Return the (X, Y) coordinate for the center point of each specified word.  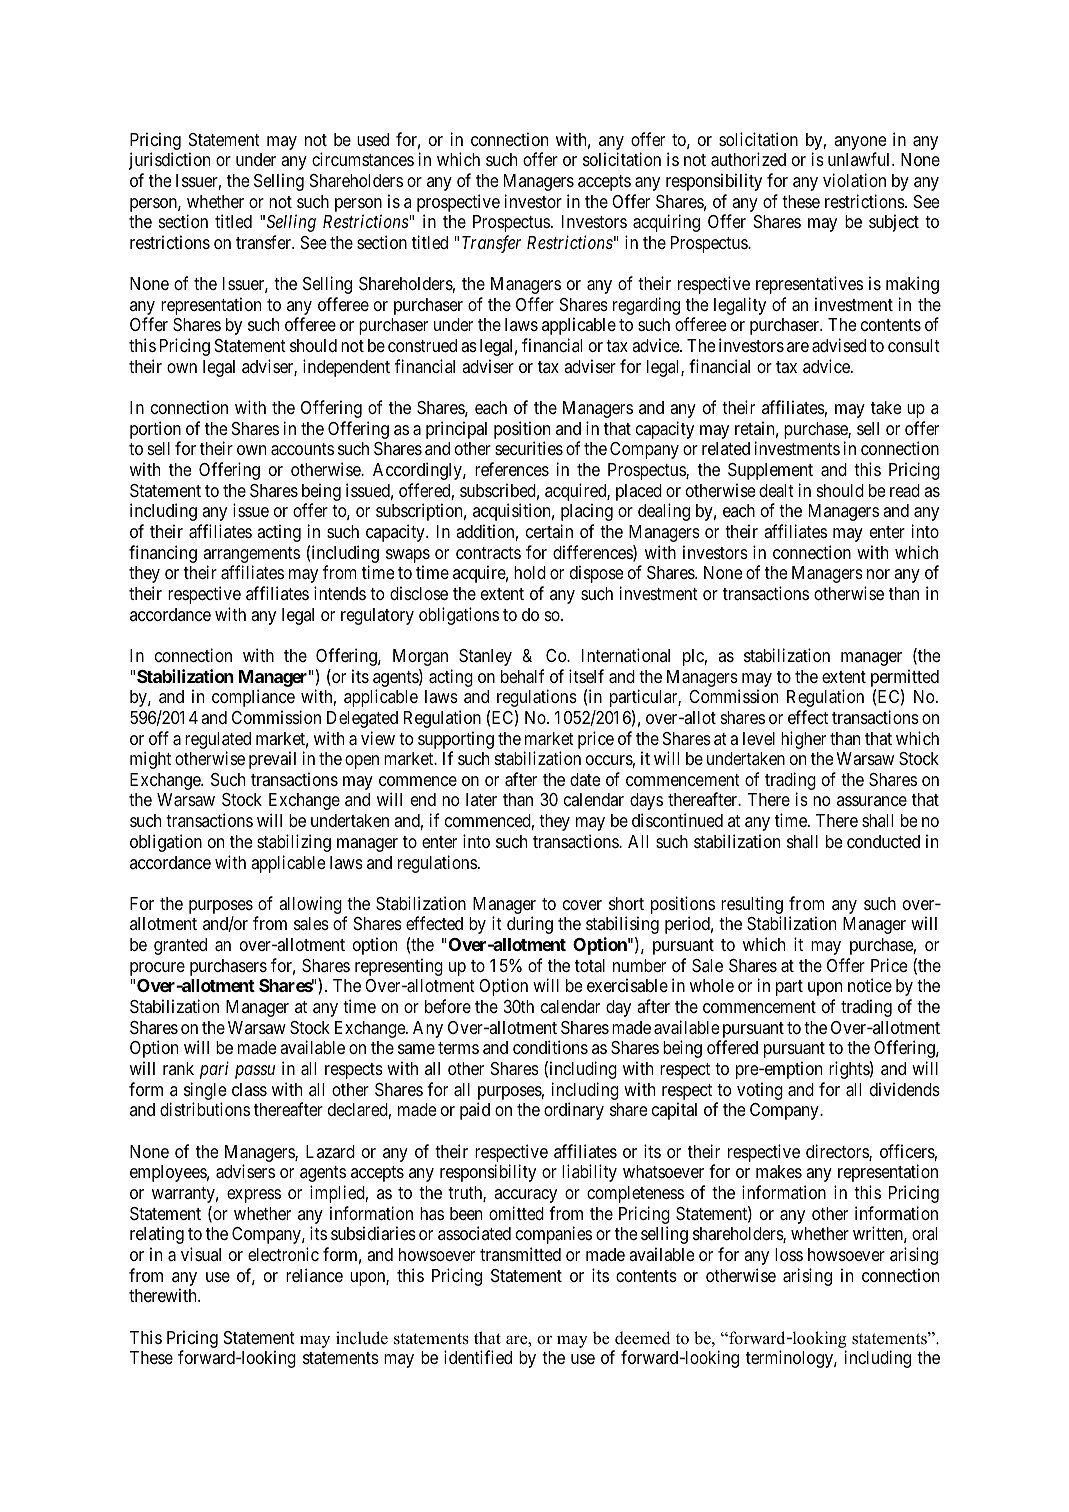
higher (803, 740)
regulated (218, 740)
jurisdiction (169, 161)
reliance (314, 1275)
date (585, 779)
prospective (458, 203)
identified (478, 1357)
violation (854, 180)
